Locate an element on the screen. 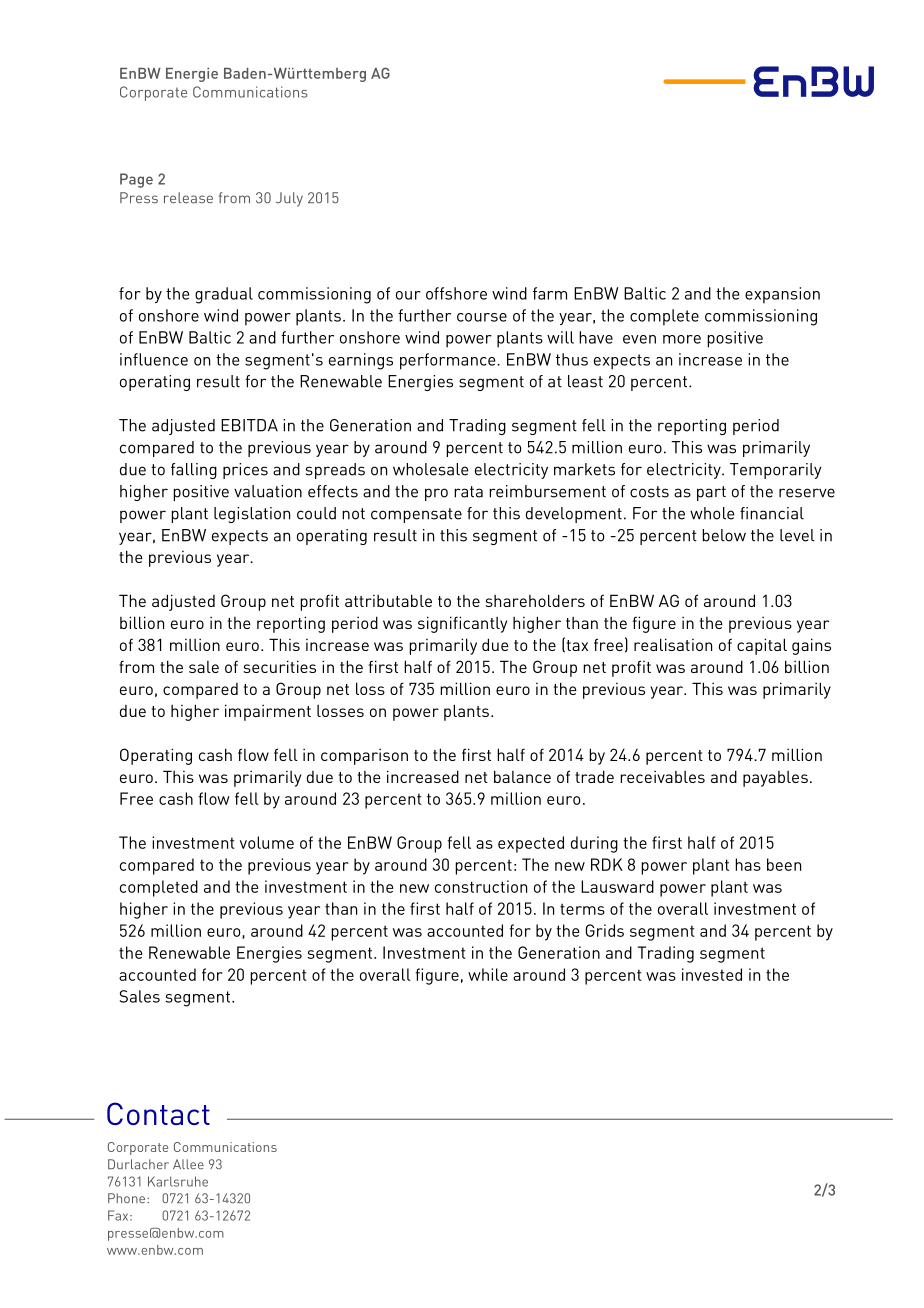 The height and width of the screenshot is (1308, 924). offshore is located at coordinates (456, 293).
